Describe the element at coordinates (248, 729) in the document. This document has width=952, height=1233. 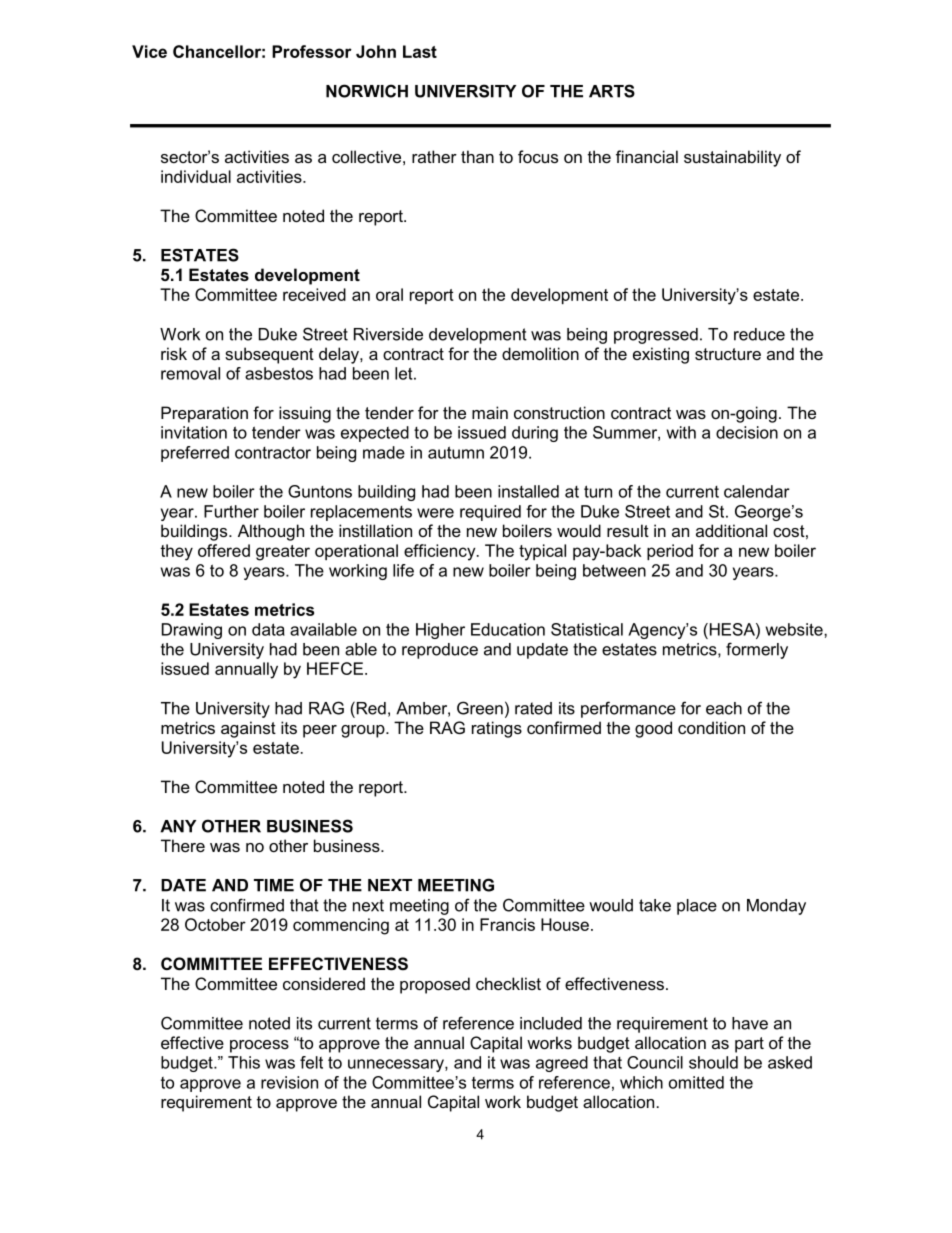
I see `against` at that location.
